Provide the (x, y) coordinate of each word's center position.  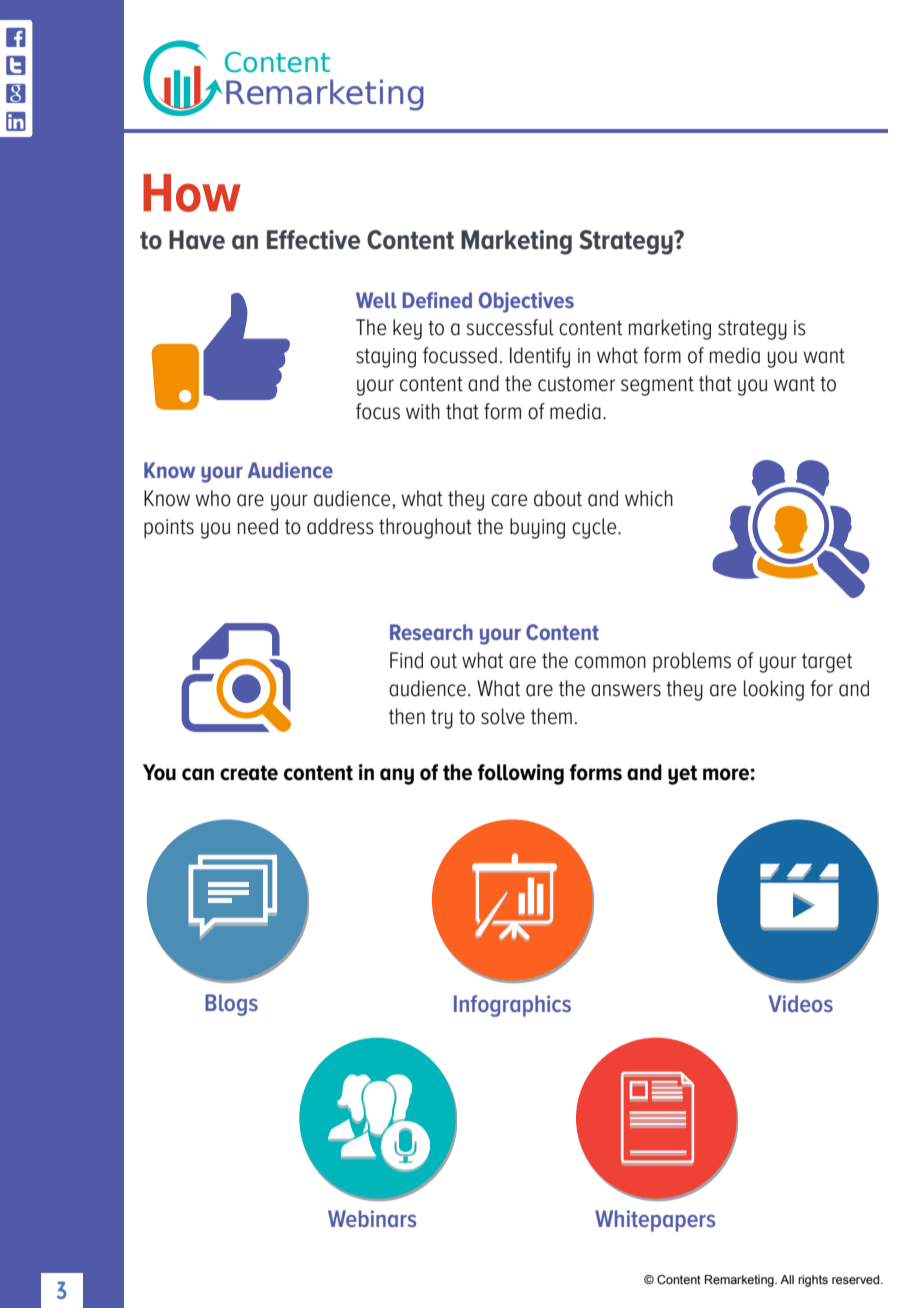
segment (657, 386)
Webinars (372, 1218)
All (787, 1279)
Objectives (526, 302)
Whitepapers (655, 1221)
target (827, 663)
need (258, 526)
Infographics (512, 1006)
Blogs (231, 1005)
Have (197, 240)
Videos (801, 1003)
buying (537, 528)
